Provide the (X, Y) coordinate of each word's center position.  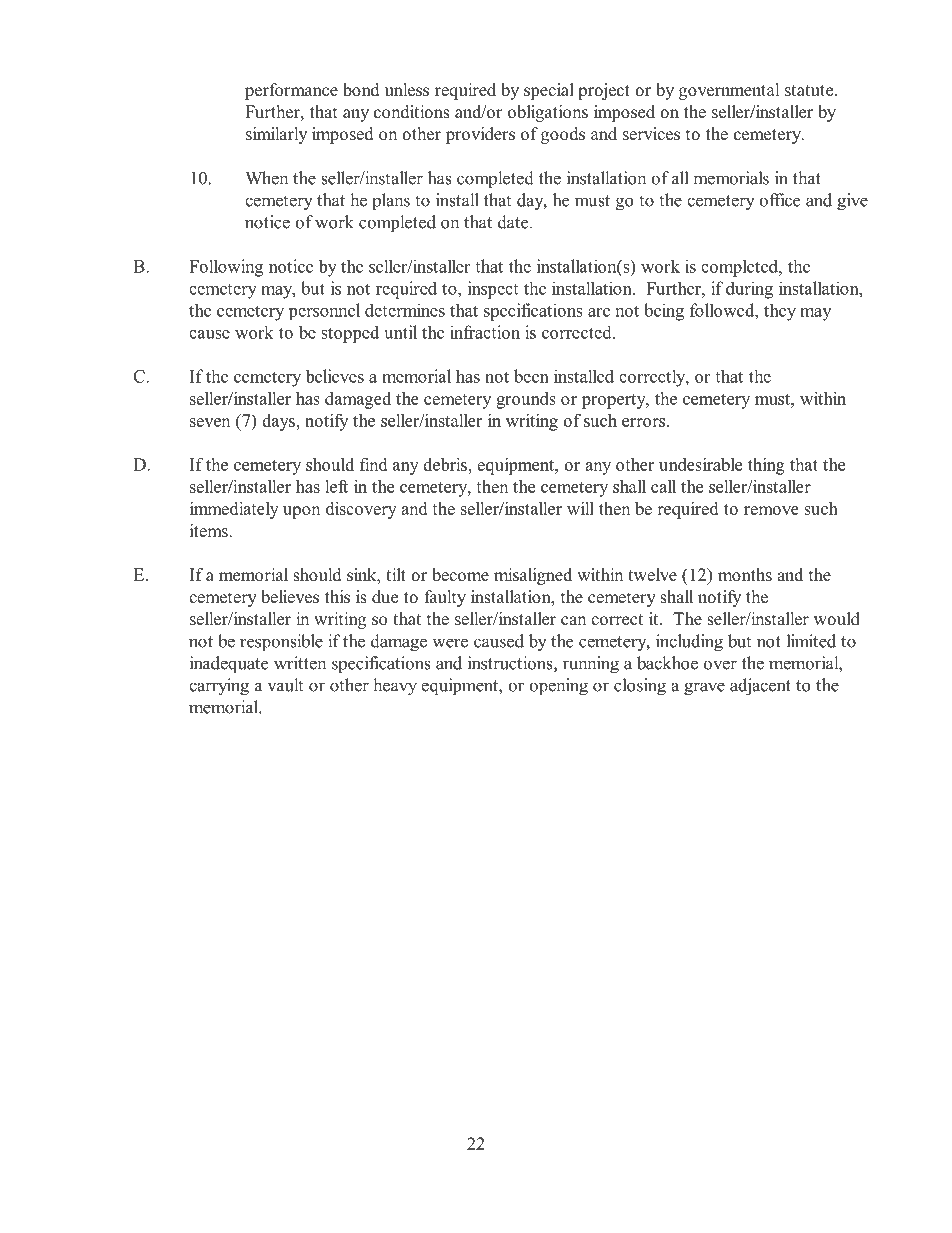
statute (810, 91)
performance (291, 91)
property (615, 401)
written (300, 663)
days (279, 422)
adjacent (760, 687)
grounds (526, 400)
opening (558, 687)
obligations (548, 113)
